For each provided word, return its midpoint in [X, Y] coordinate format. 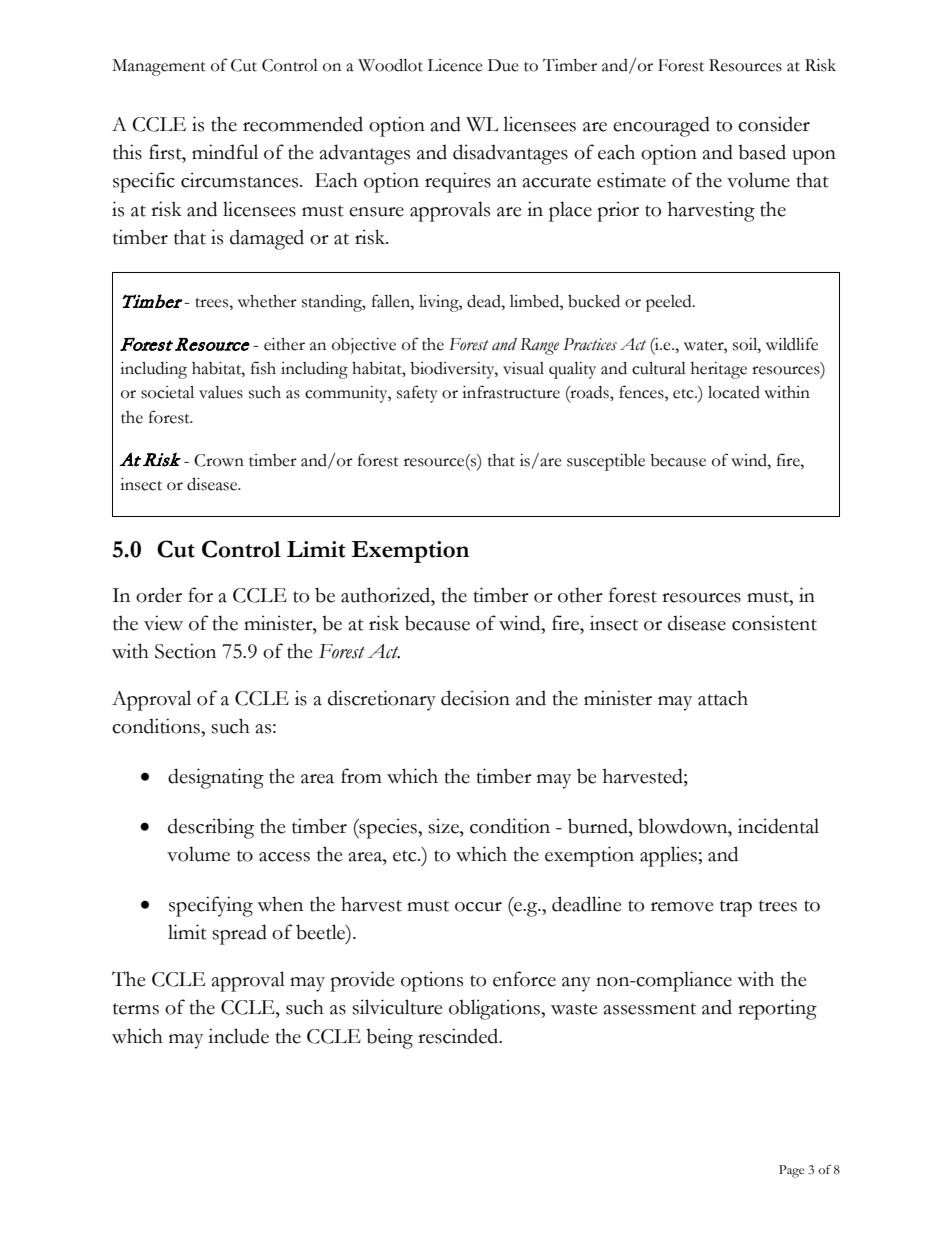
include [238, 1036]
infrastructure [511, 392]
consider [774, 124]
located [734, 392]
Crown [219, 460]
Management [159, 67]
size [444, 826]
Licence [455, 65]
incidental [778, 826]
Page [791, 1171]
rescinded [459, 1036]
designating [216, 778]
